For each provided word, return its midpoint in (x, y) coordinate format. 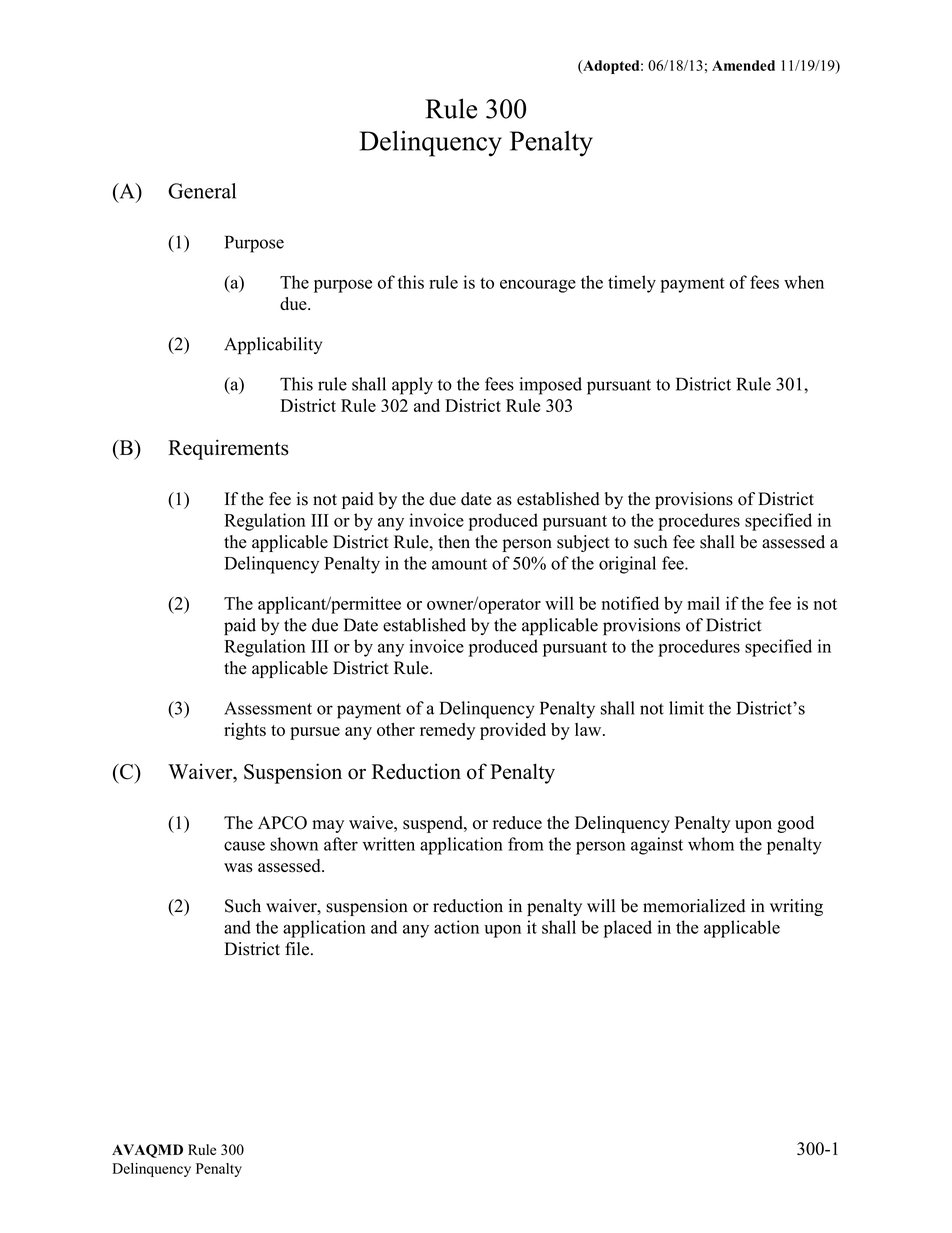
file (298, 949)
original (627, 565)
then (454, 542)
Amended (743, 65)
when (804, 282)
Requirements (228, 449)
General (202, 191)
